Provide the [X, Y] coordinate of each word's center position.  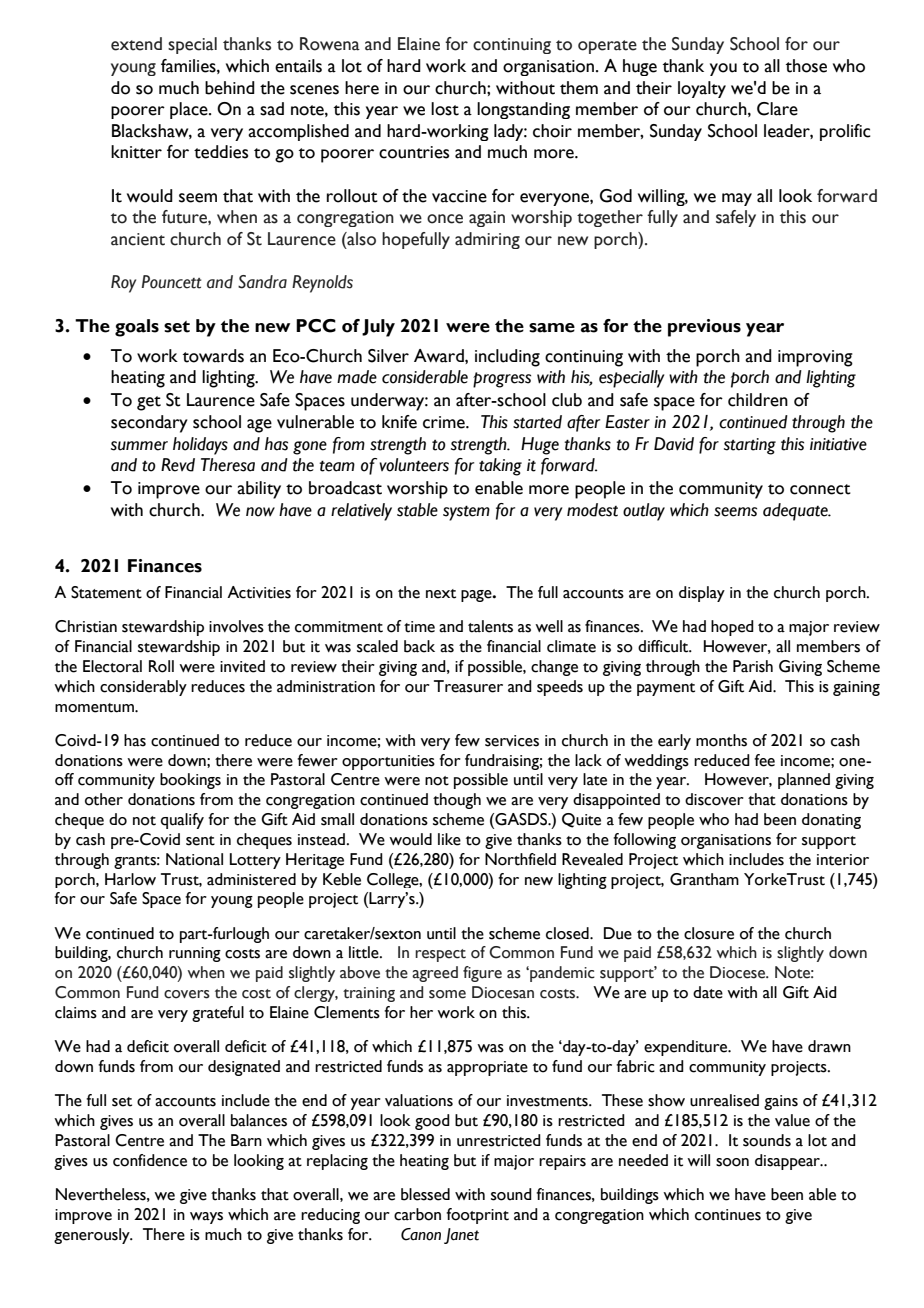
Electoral [112, 666]
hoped [732, 628]
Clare [777, 109]
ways [206, 1218]
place [190, 110]
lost [445, 109]
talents [490, 626]
